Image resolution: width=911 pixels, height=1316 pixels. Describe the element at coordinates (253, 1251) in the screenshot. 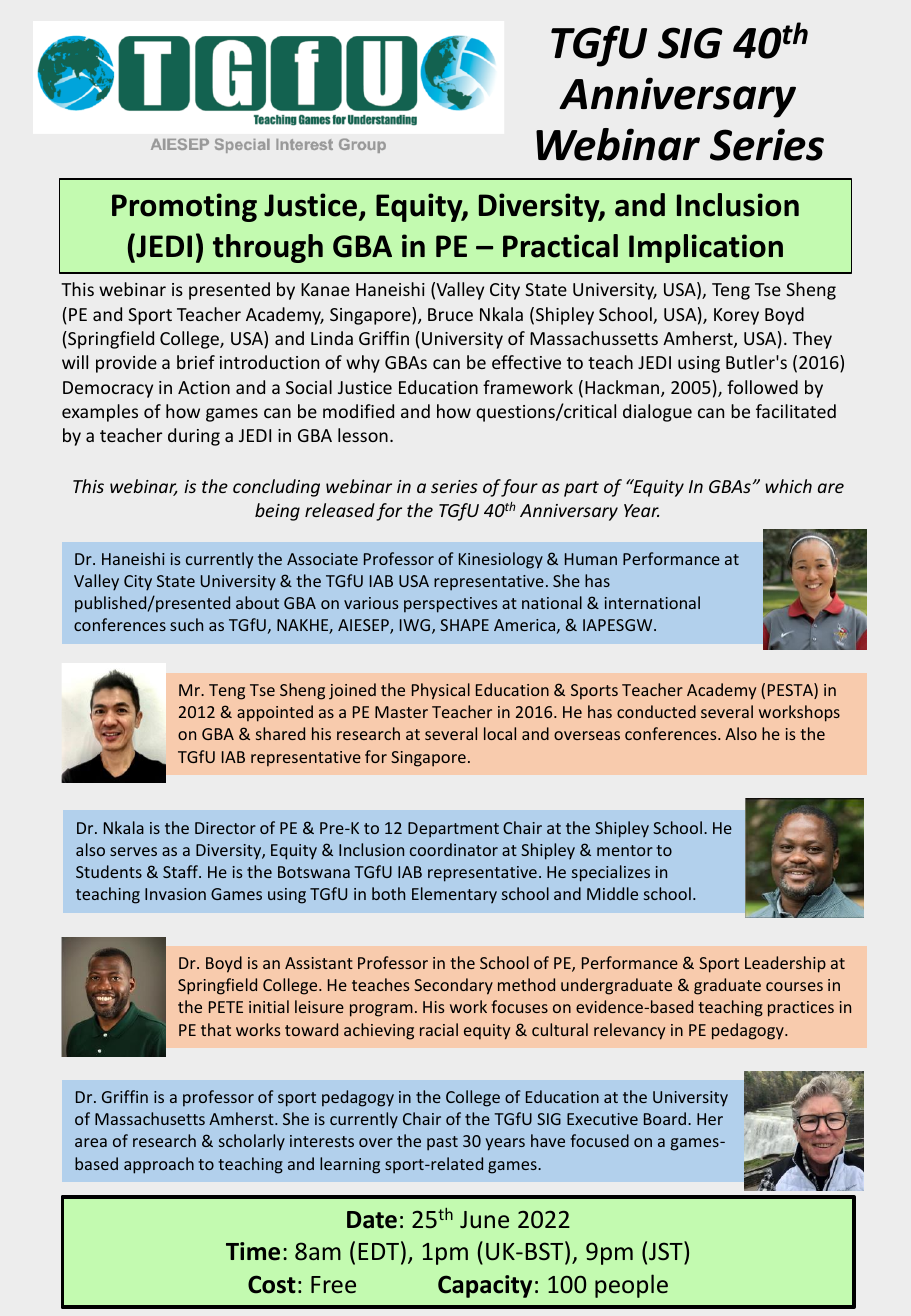

I see `Time` at that location.
